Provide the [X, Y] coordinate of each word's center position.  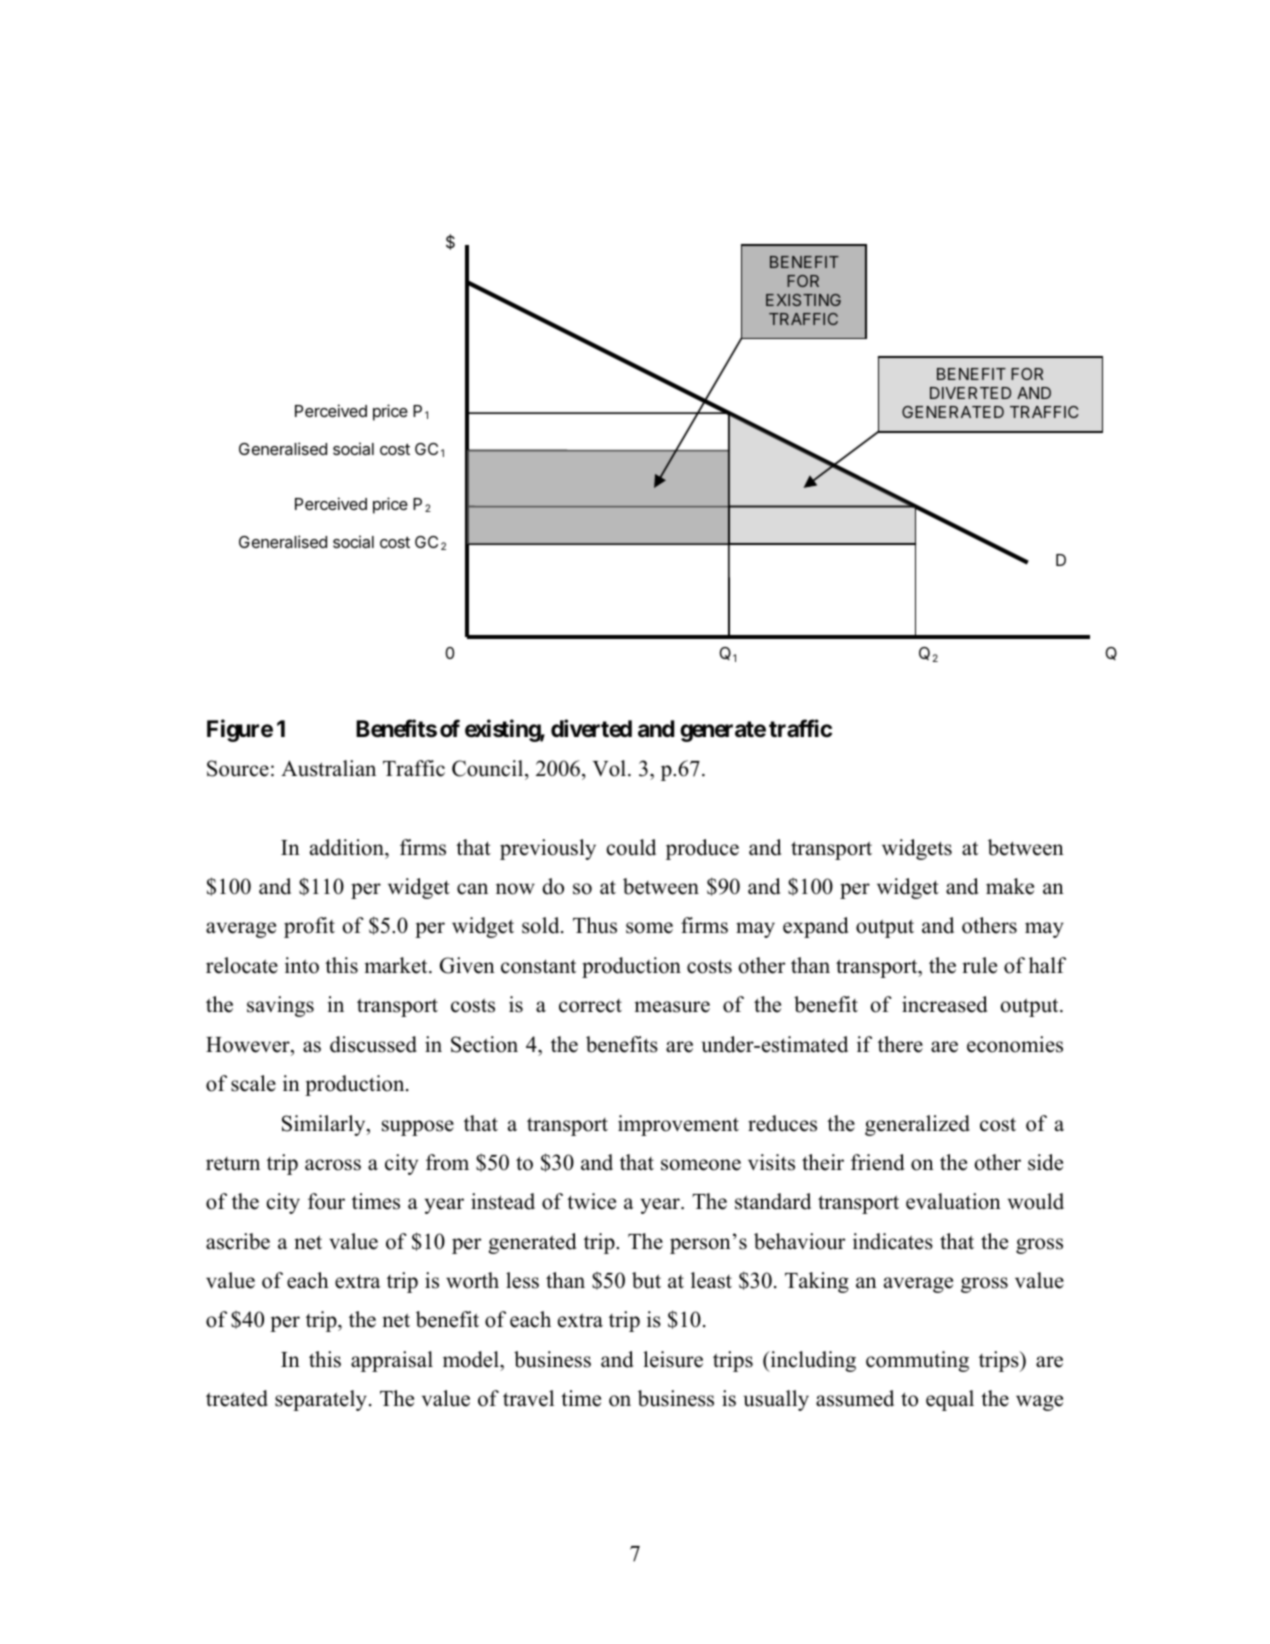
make [1010, 886]
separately [321, 1400]
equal [950, 1400]
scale [253, 1083]
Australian [328, 768]
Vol [610, 768]
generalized [917, 1125]
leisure [673, 1359]
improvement [678, 1125]
